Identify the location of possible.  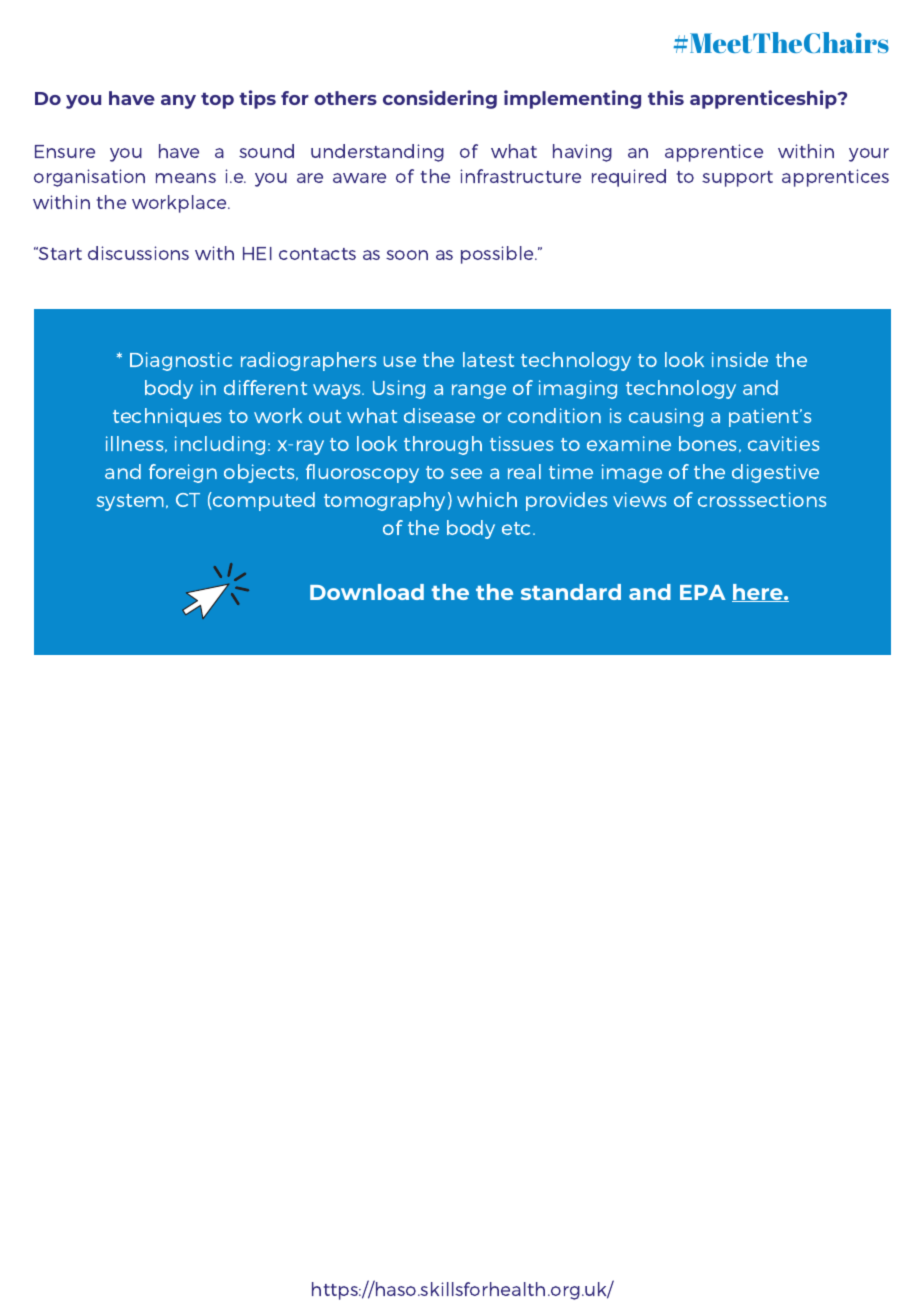
(498, 255).
